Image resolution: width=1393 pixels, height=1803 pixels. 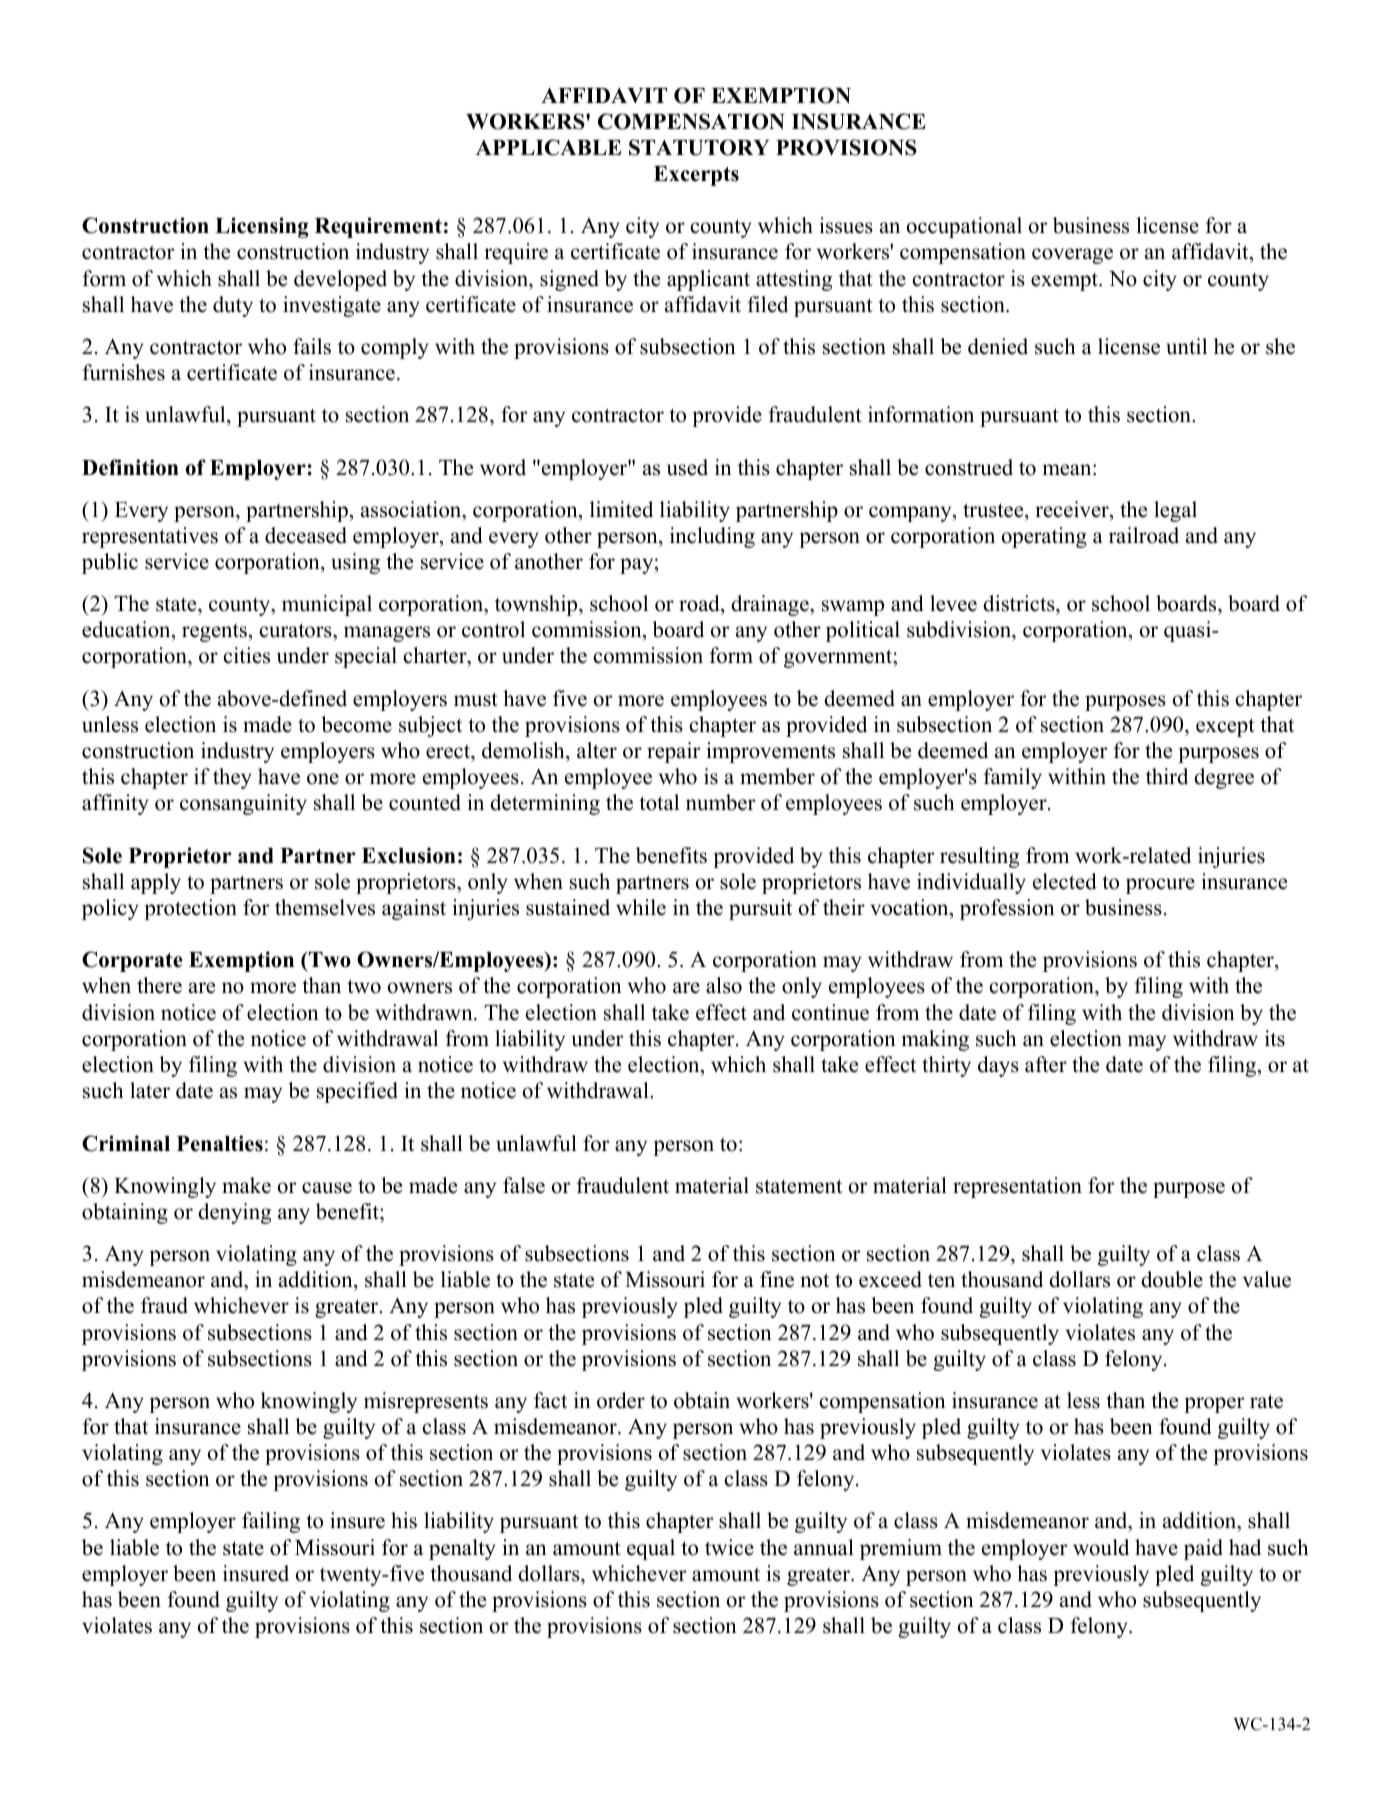 I want to click on legal, so click(x=1175, y=511).
